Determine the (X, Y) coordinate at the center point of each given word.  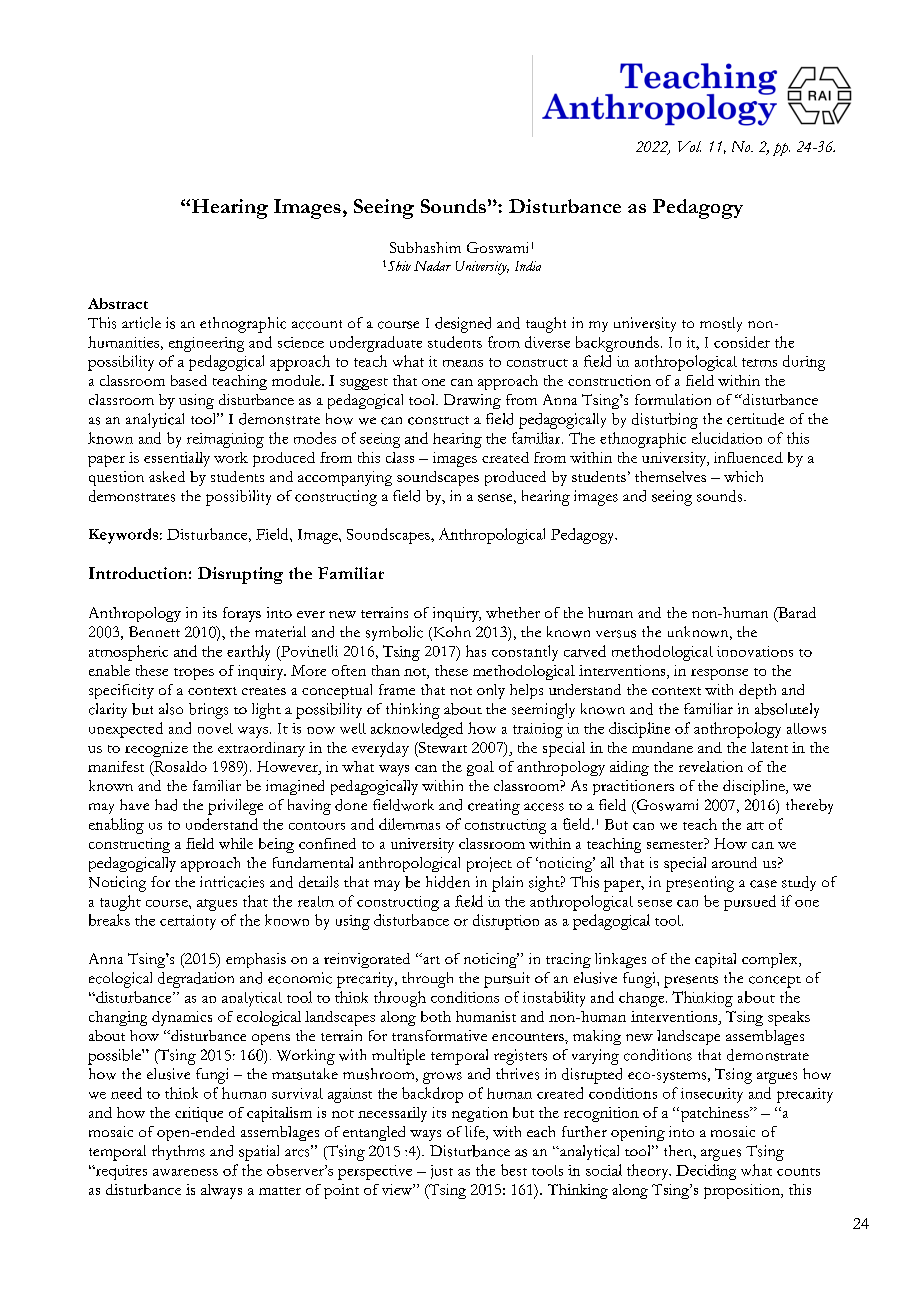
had (166, 805)
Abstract (118, 303)
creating (494, 807)
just (442, 1172)
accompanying (345, 478)
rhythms (178, 1152)
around (734, 862)
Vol (689, 146)
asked (167, 476)
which (743, 476)
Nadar (432, 266)
